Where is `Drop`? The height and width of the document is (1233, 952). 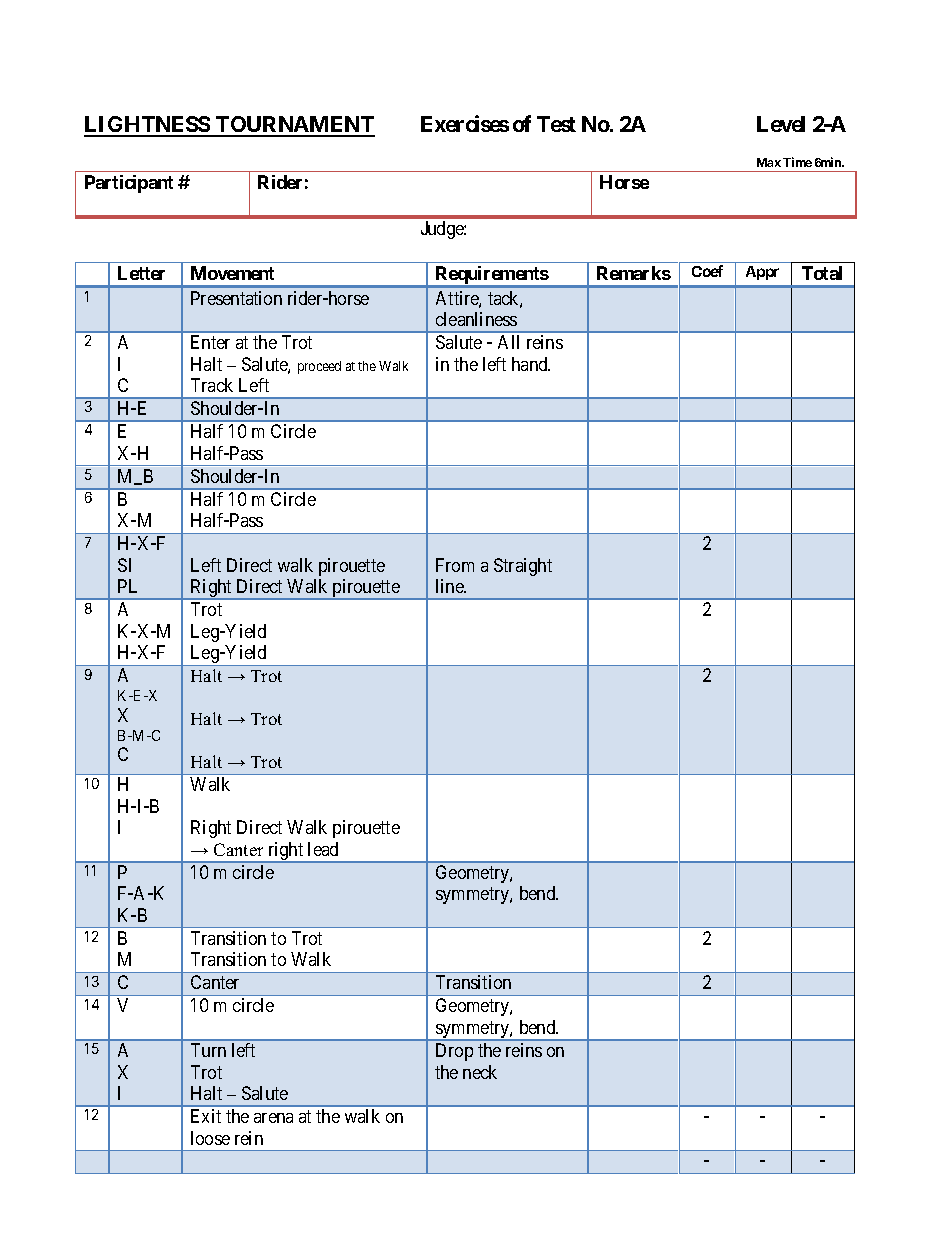
Drop is located at coordinates (454, 1052).
